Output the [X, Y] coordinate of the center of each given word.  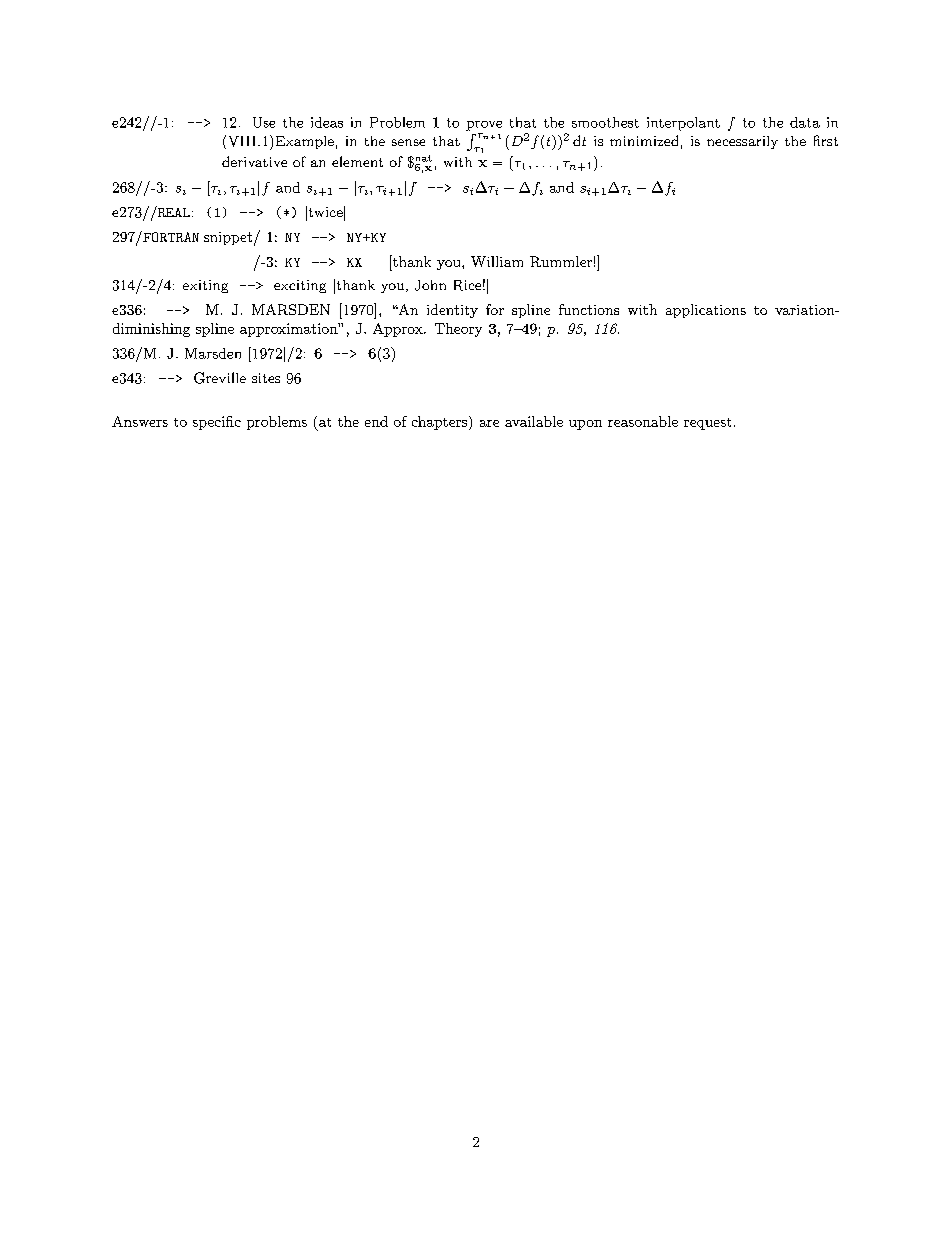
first [826, 140]
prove [484, 126]
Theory [458, 330]
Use [264, 122]
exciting [300, 286]
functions [589, 309]
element [357, 161]
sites [266, 378]
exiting [205, 286]
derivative [254, 161]
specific [217, 423]
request [707, 424]
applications [706, 311]
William [497, 261]
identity [452, 311]
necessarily [742, 142]
